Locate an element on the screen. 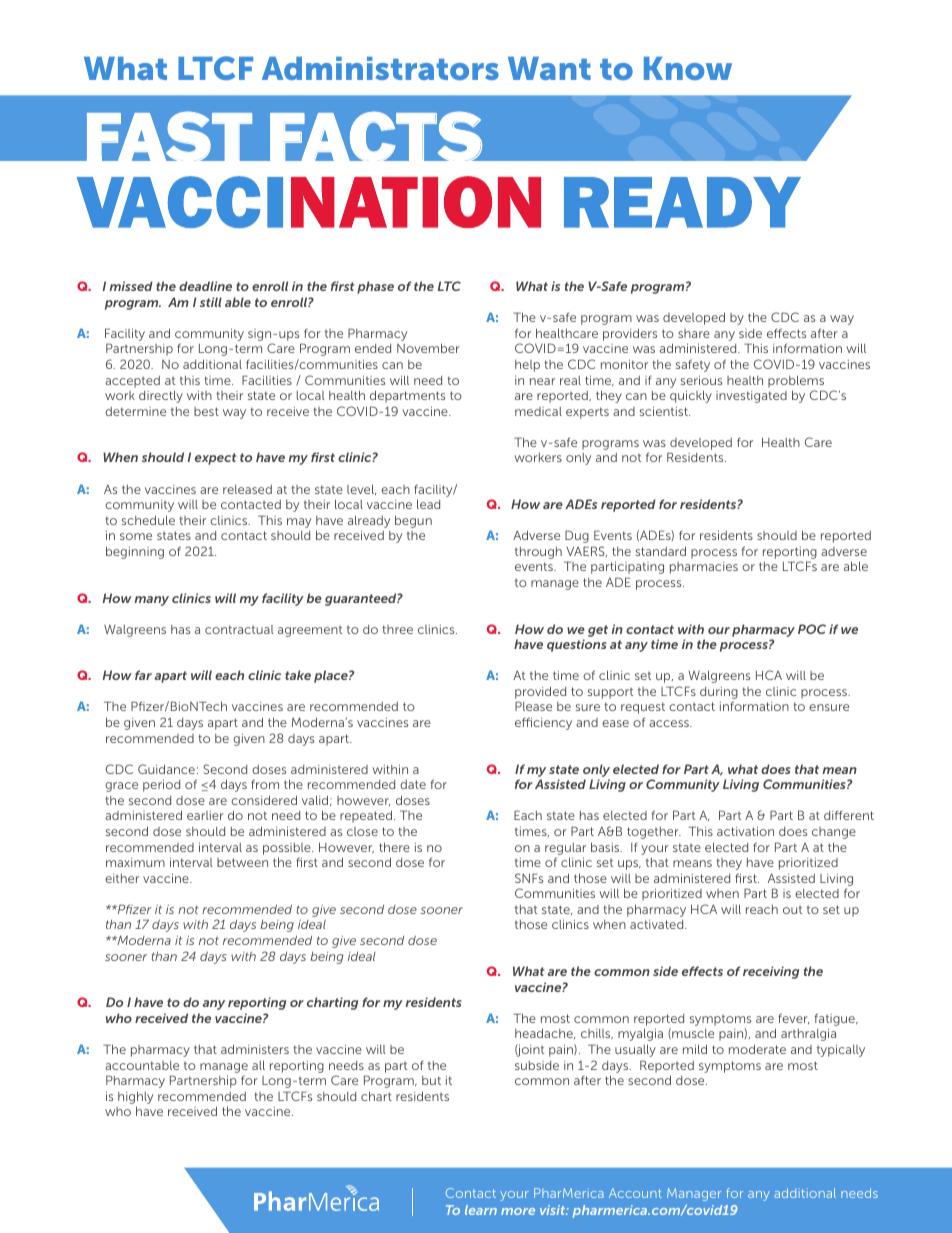  Want is located at coordinates (549, 68).
